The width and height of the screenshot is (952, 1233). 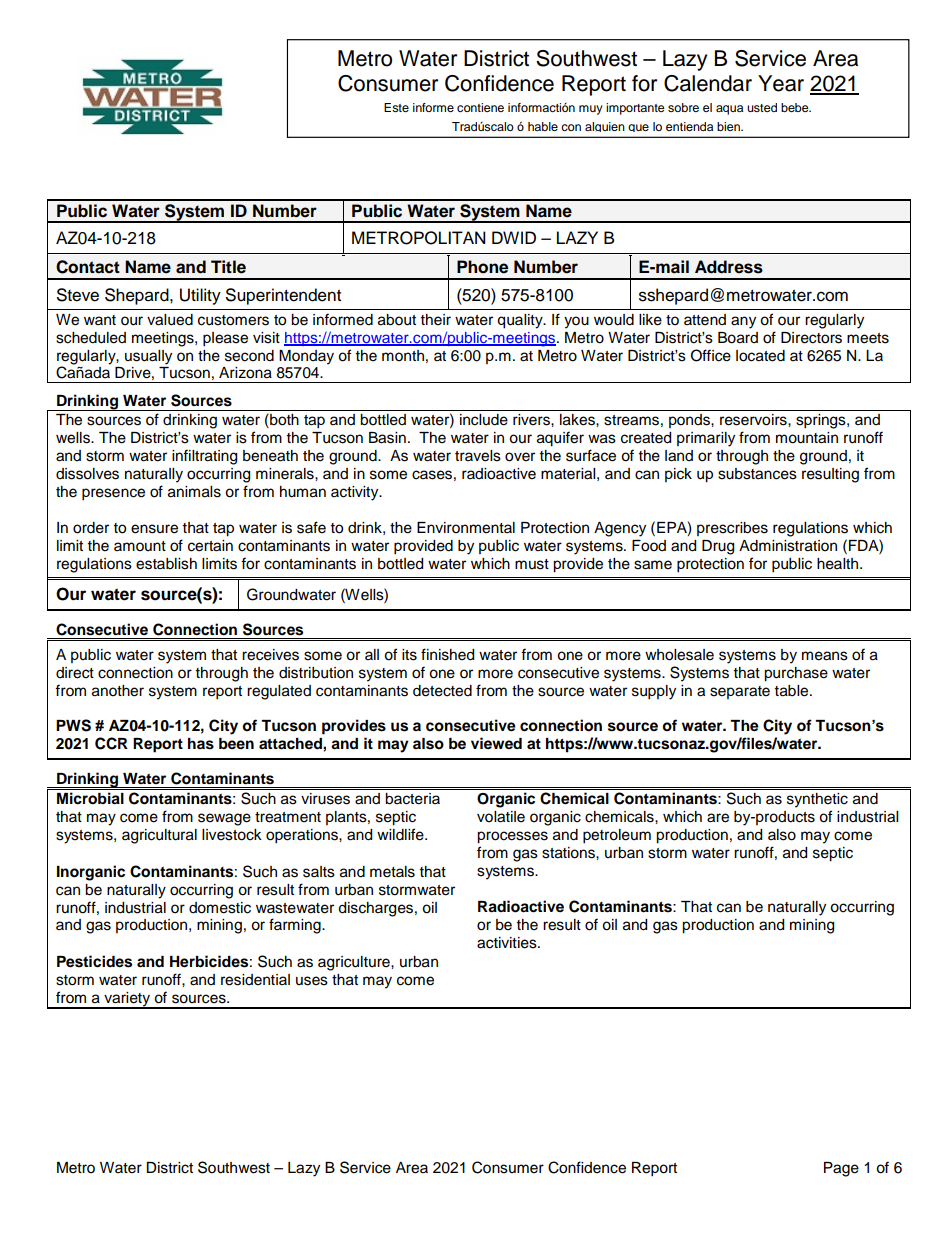 I want to click on any, so click(x=743, y=322).
